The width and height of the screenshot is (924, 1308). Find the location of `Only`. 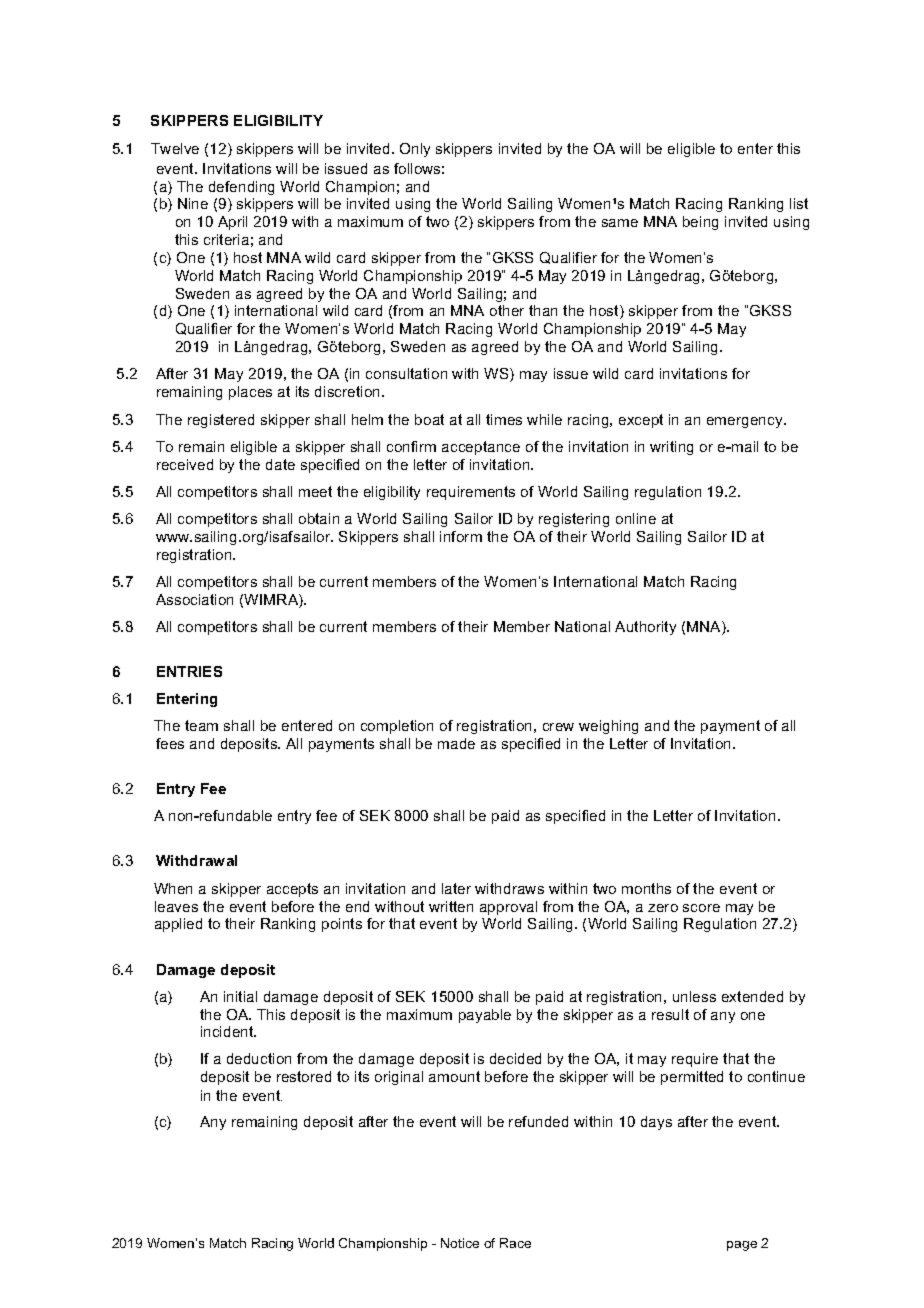

Only is located at coordinates (415, 150).
